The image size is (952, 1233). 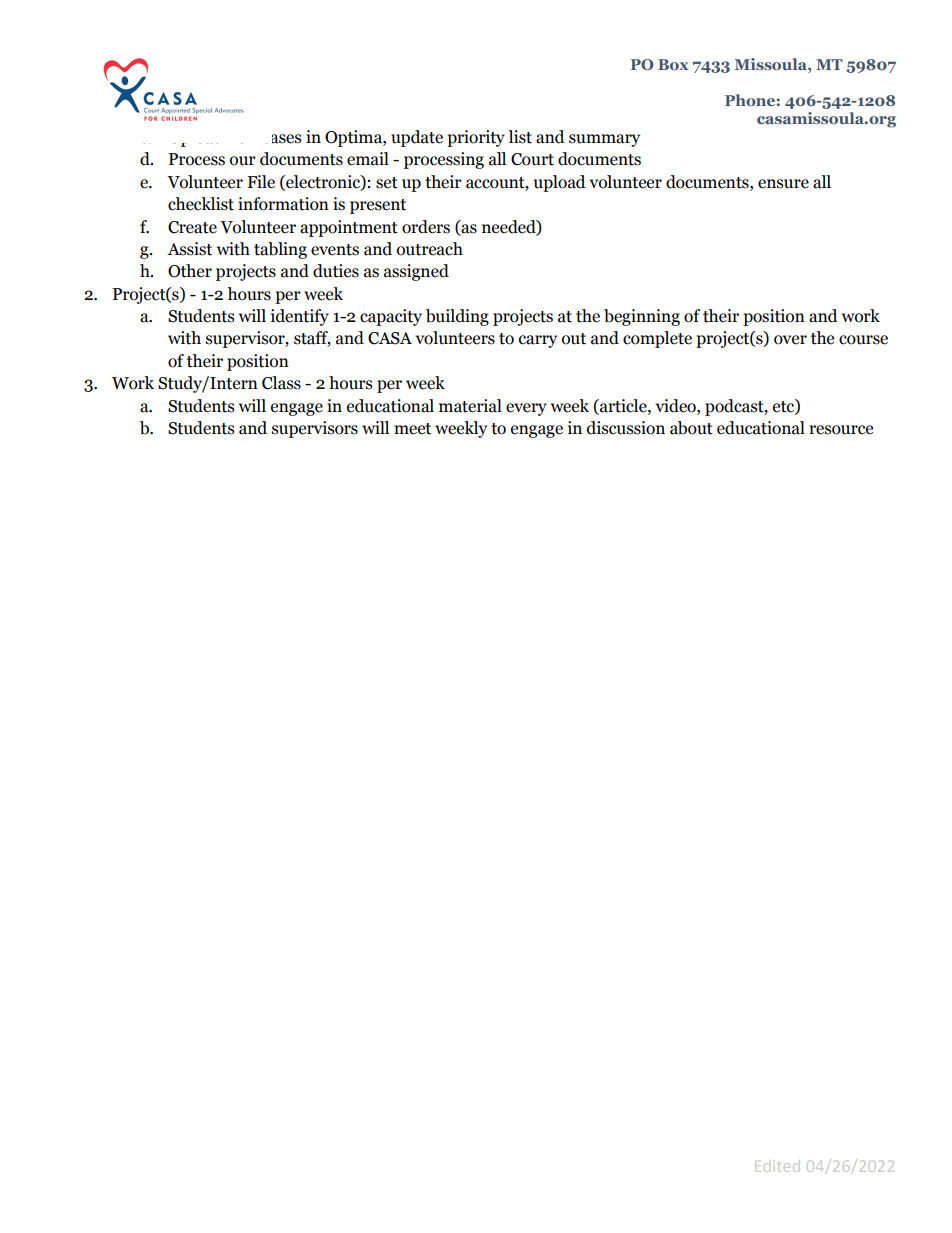 I want to click on about, so click(x=691, y=428).
